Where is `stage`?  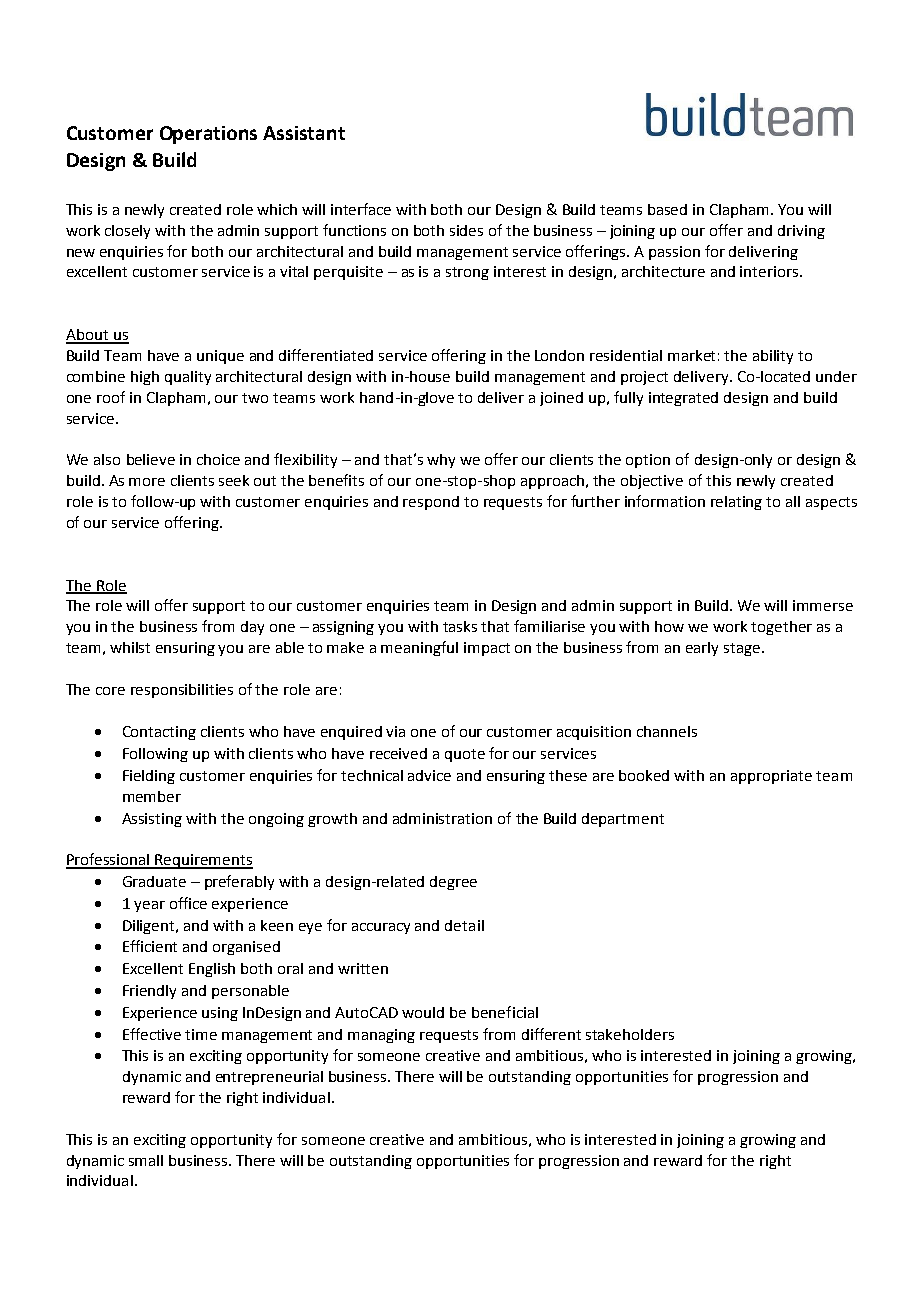
stage is located at coordinates (743, 649).
